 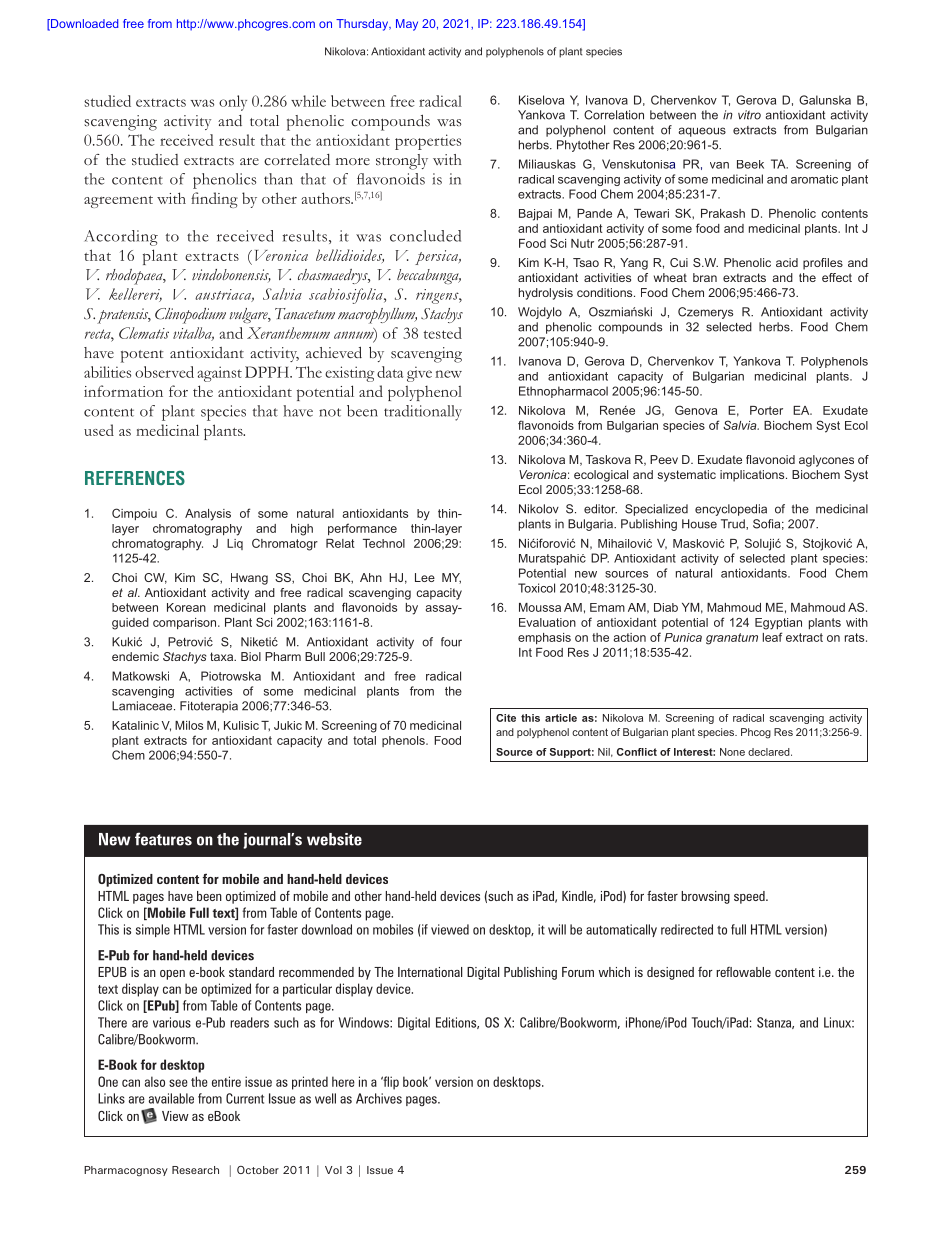 What do you see at coordinates (749, 115) in the screenshot?
I see `vitro` at bounding box center [749, 115].
